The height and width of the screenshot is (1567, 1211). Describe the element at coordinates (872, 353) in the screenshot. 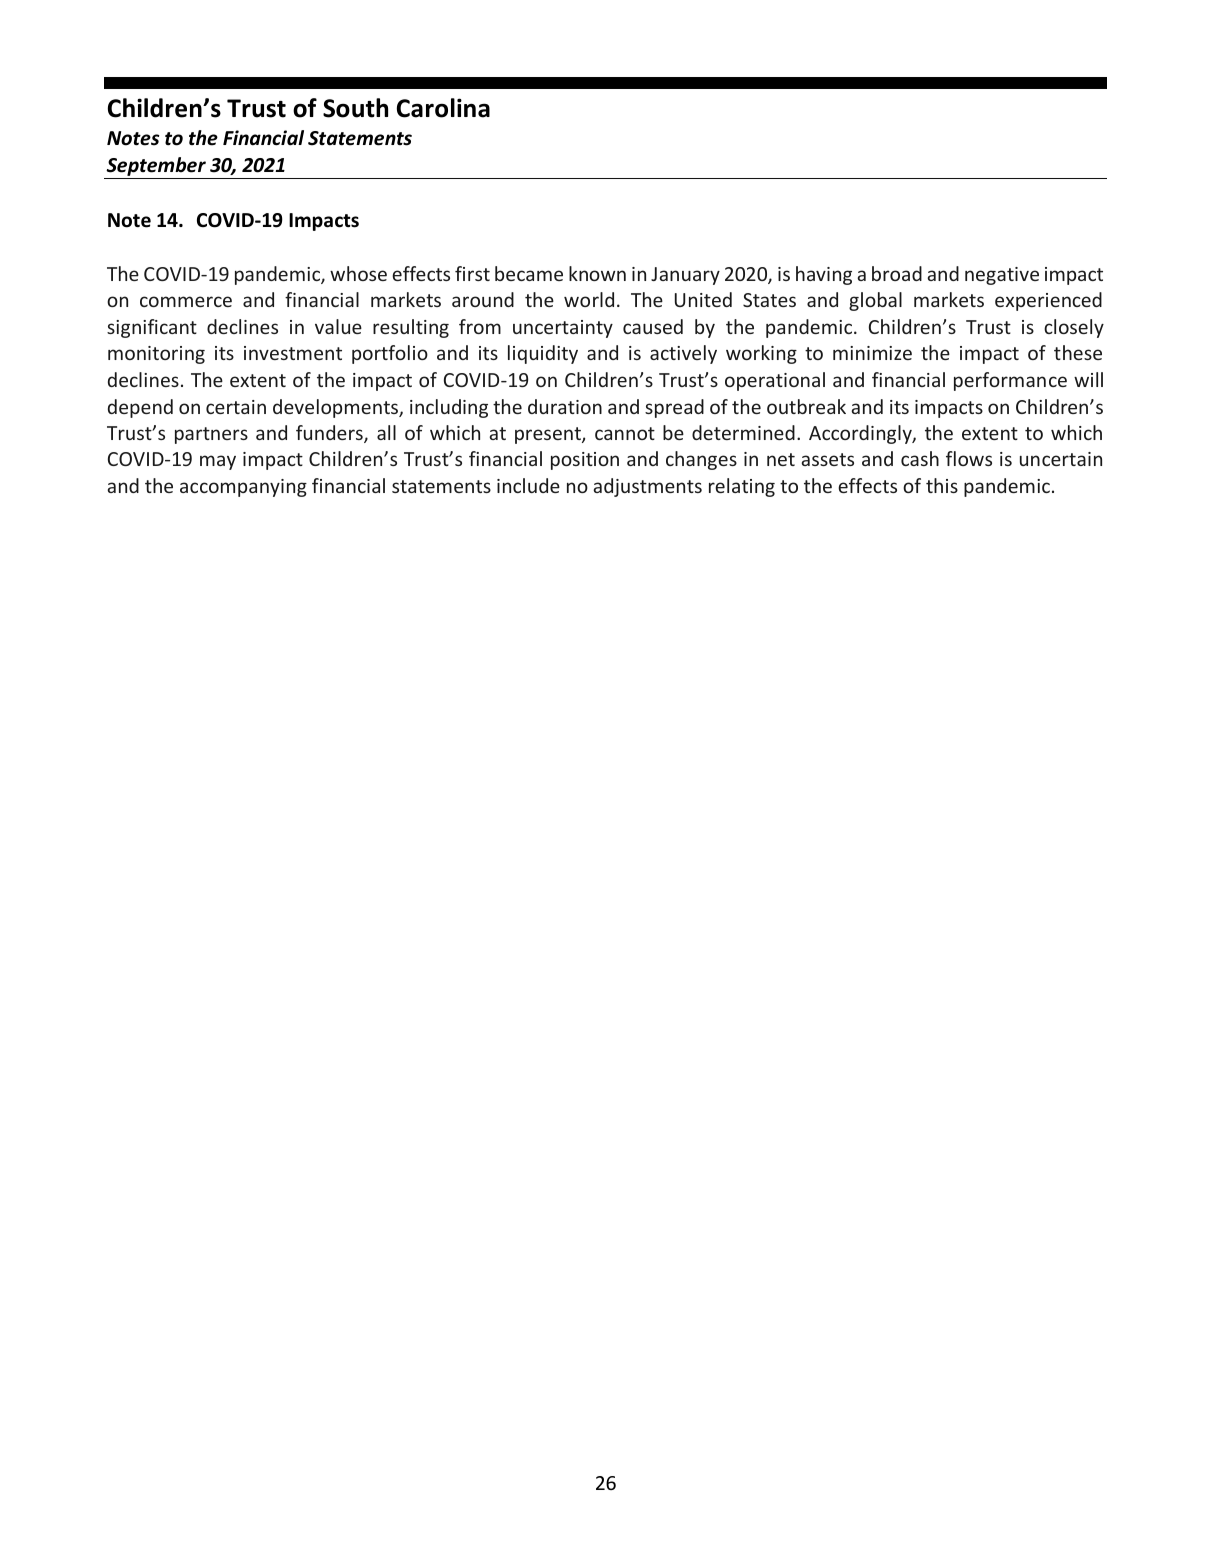

I see `minimize` at that location.
